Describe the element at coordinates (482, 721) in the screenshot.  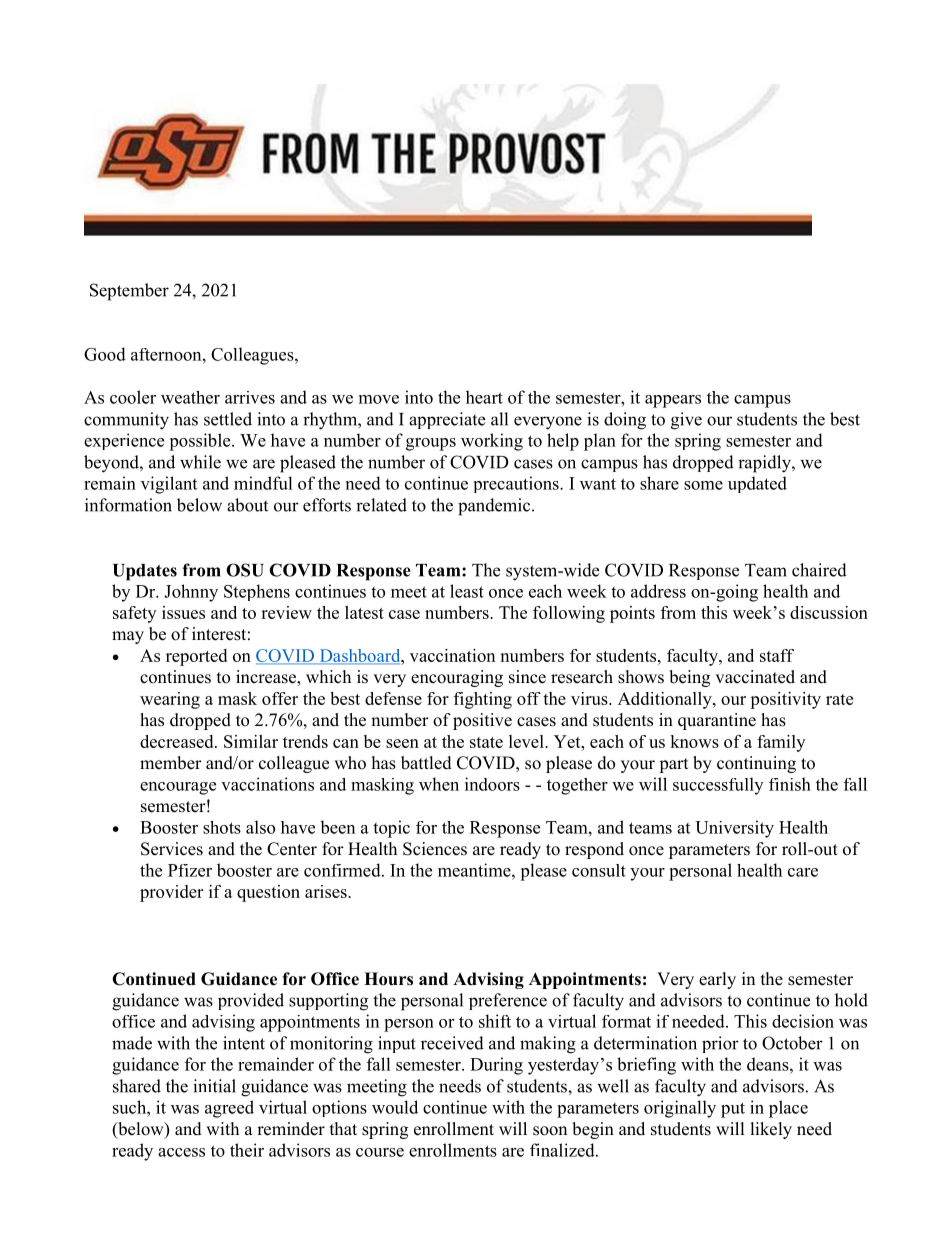
I see `positive` at that location.
